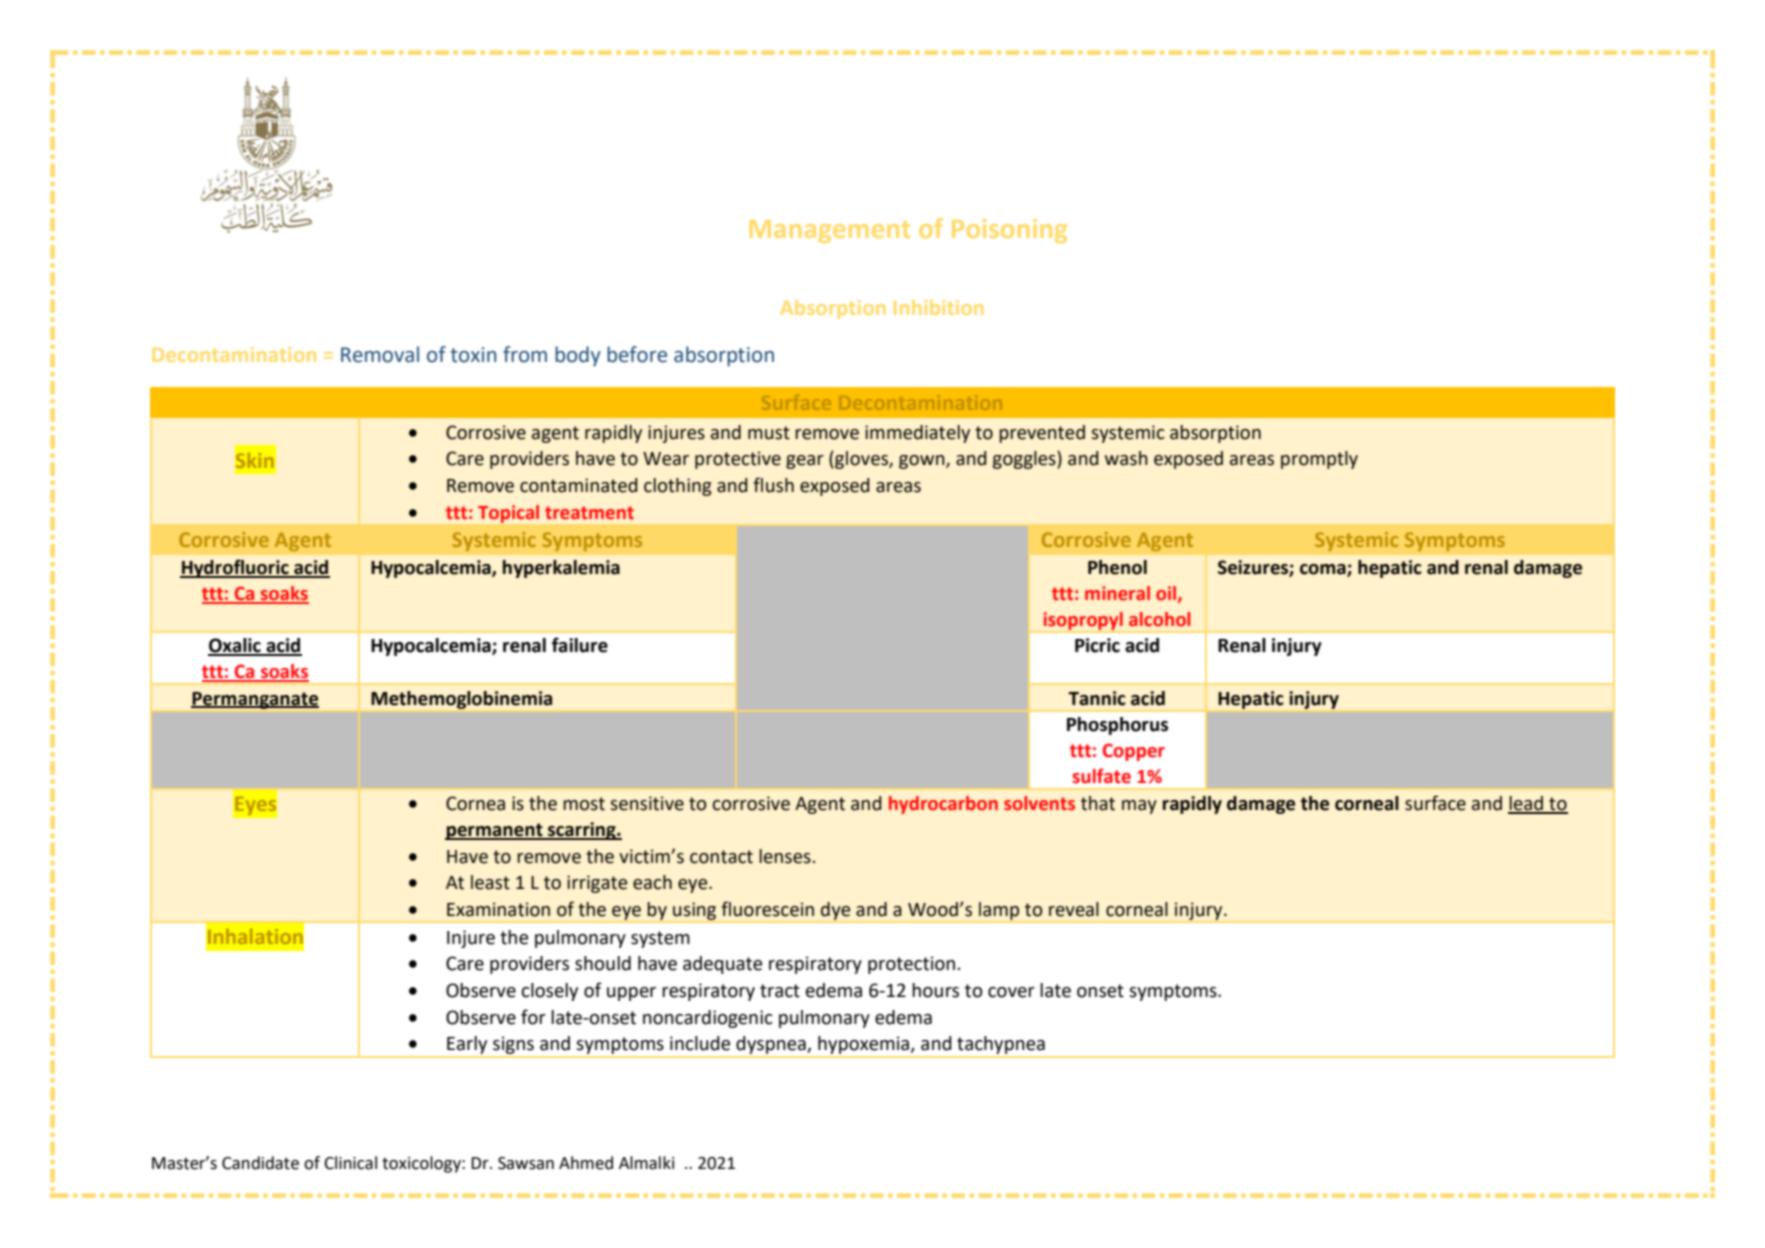 The width and height of the document is (1765, 1248). What do you see at coordinates (773, 485) in the document?
I see `flush` at bounding box center [773, 485].
